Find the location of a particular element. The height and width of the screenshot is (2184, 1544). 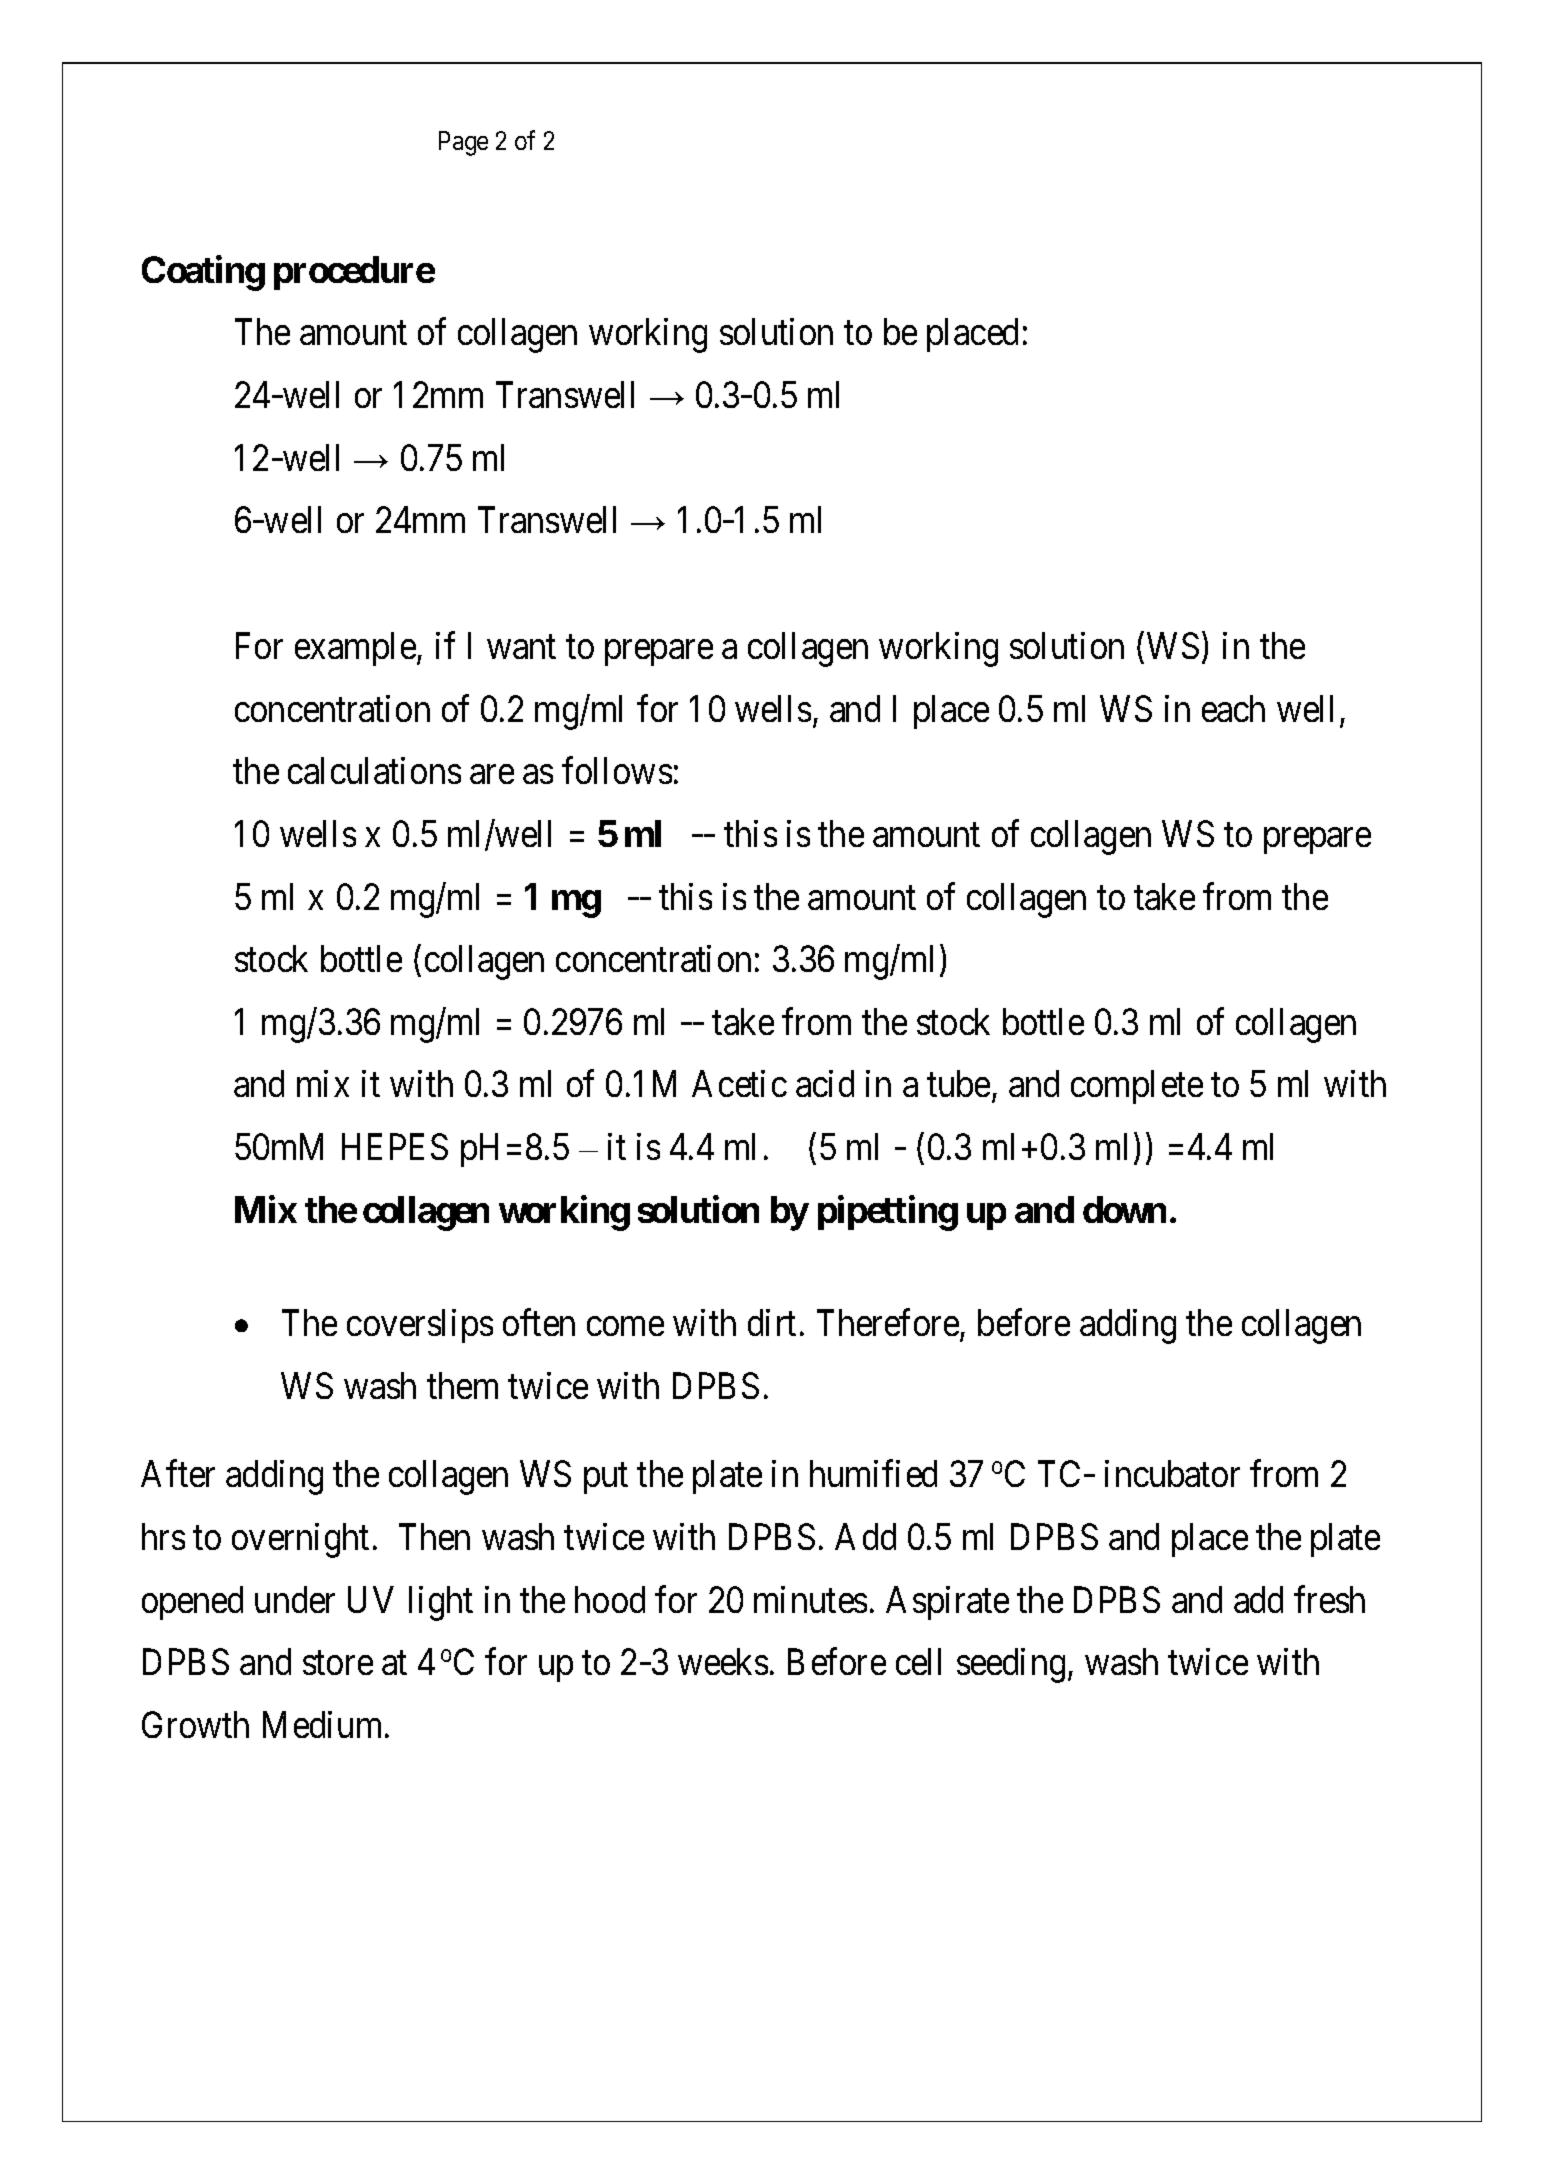

store is located at coordinates (338, 1663).
